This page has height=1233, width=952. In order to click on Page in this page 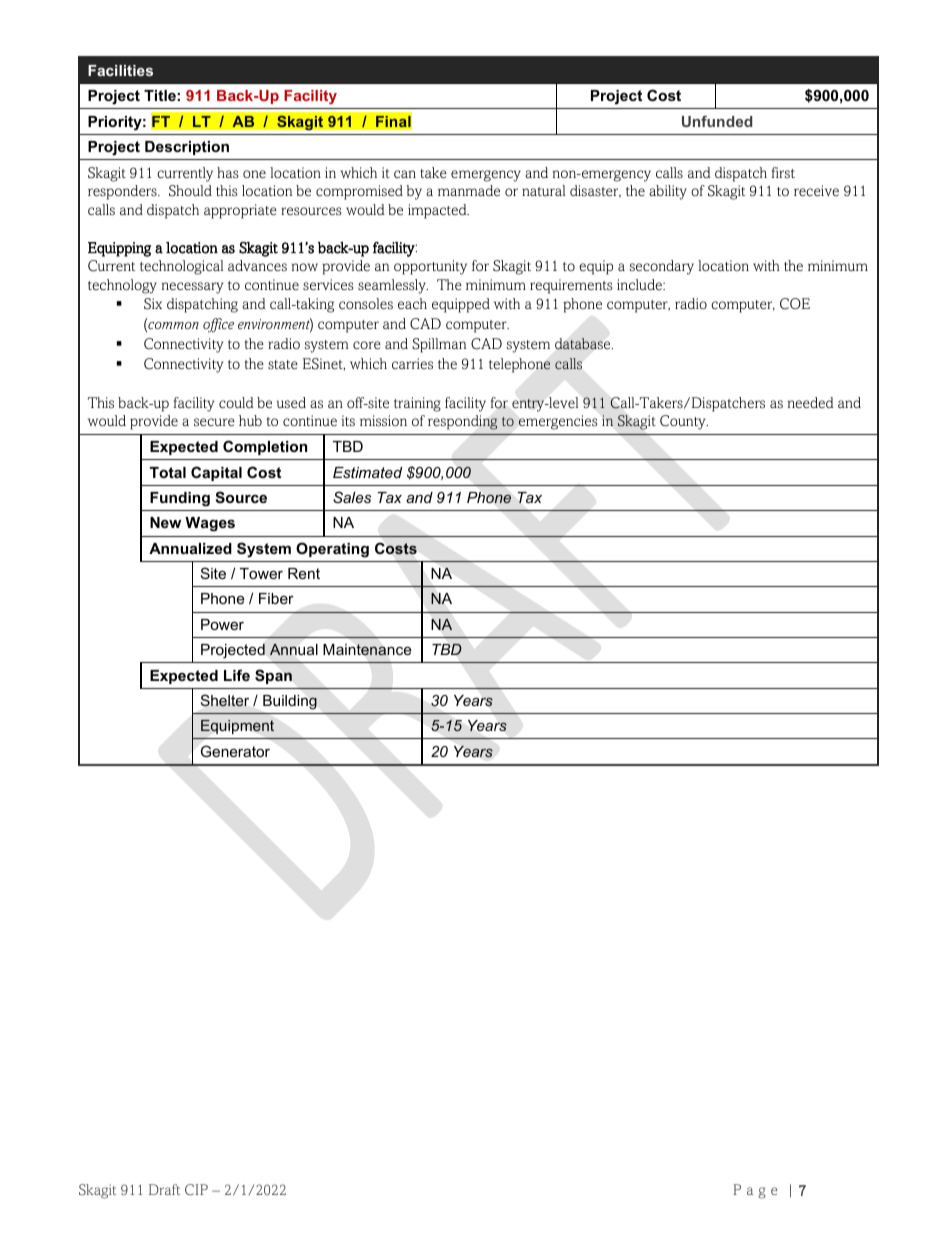, I will do `click(755, 1191)`.
